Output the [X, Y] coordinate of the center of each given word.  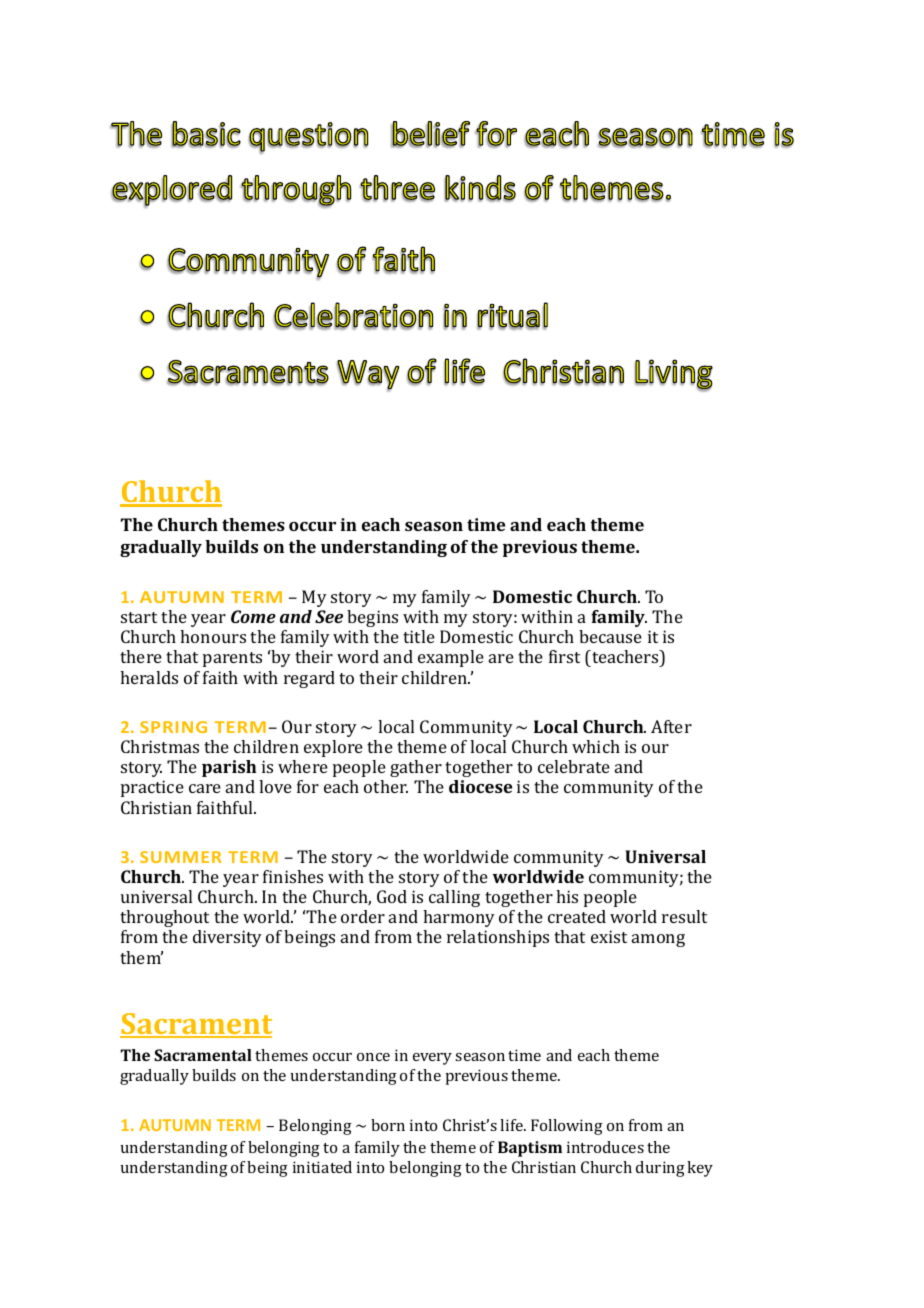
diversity [227, 938]
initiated [322, 1167]
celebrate [574, 766]
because [610, 636]
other [386, 786]
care [205, 788]
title [419, 636]
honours [213, 636]
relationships [498, 938]
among [658, 940]
